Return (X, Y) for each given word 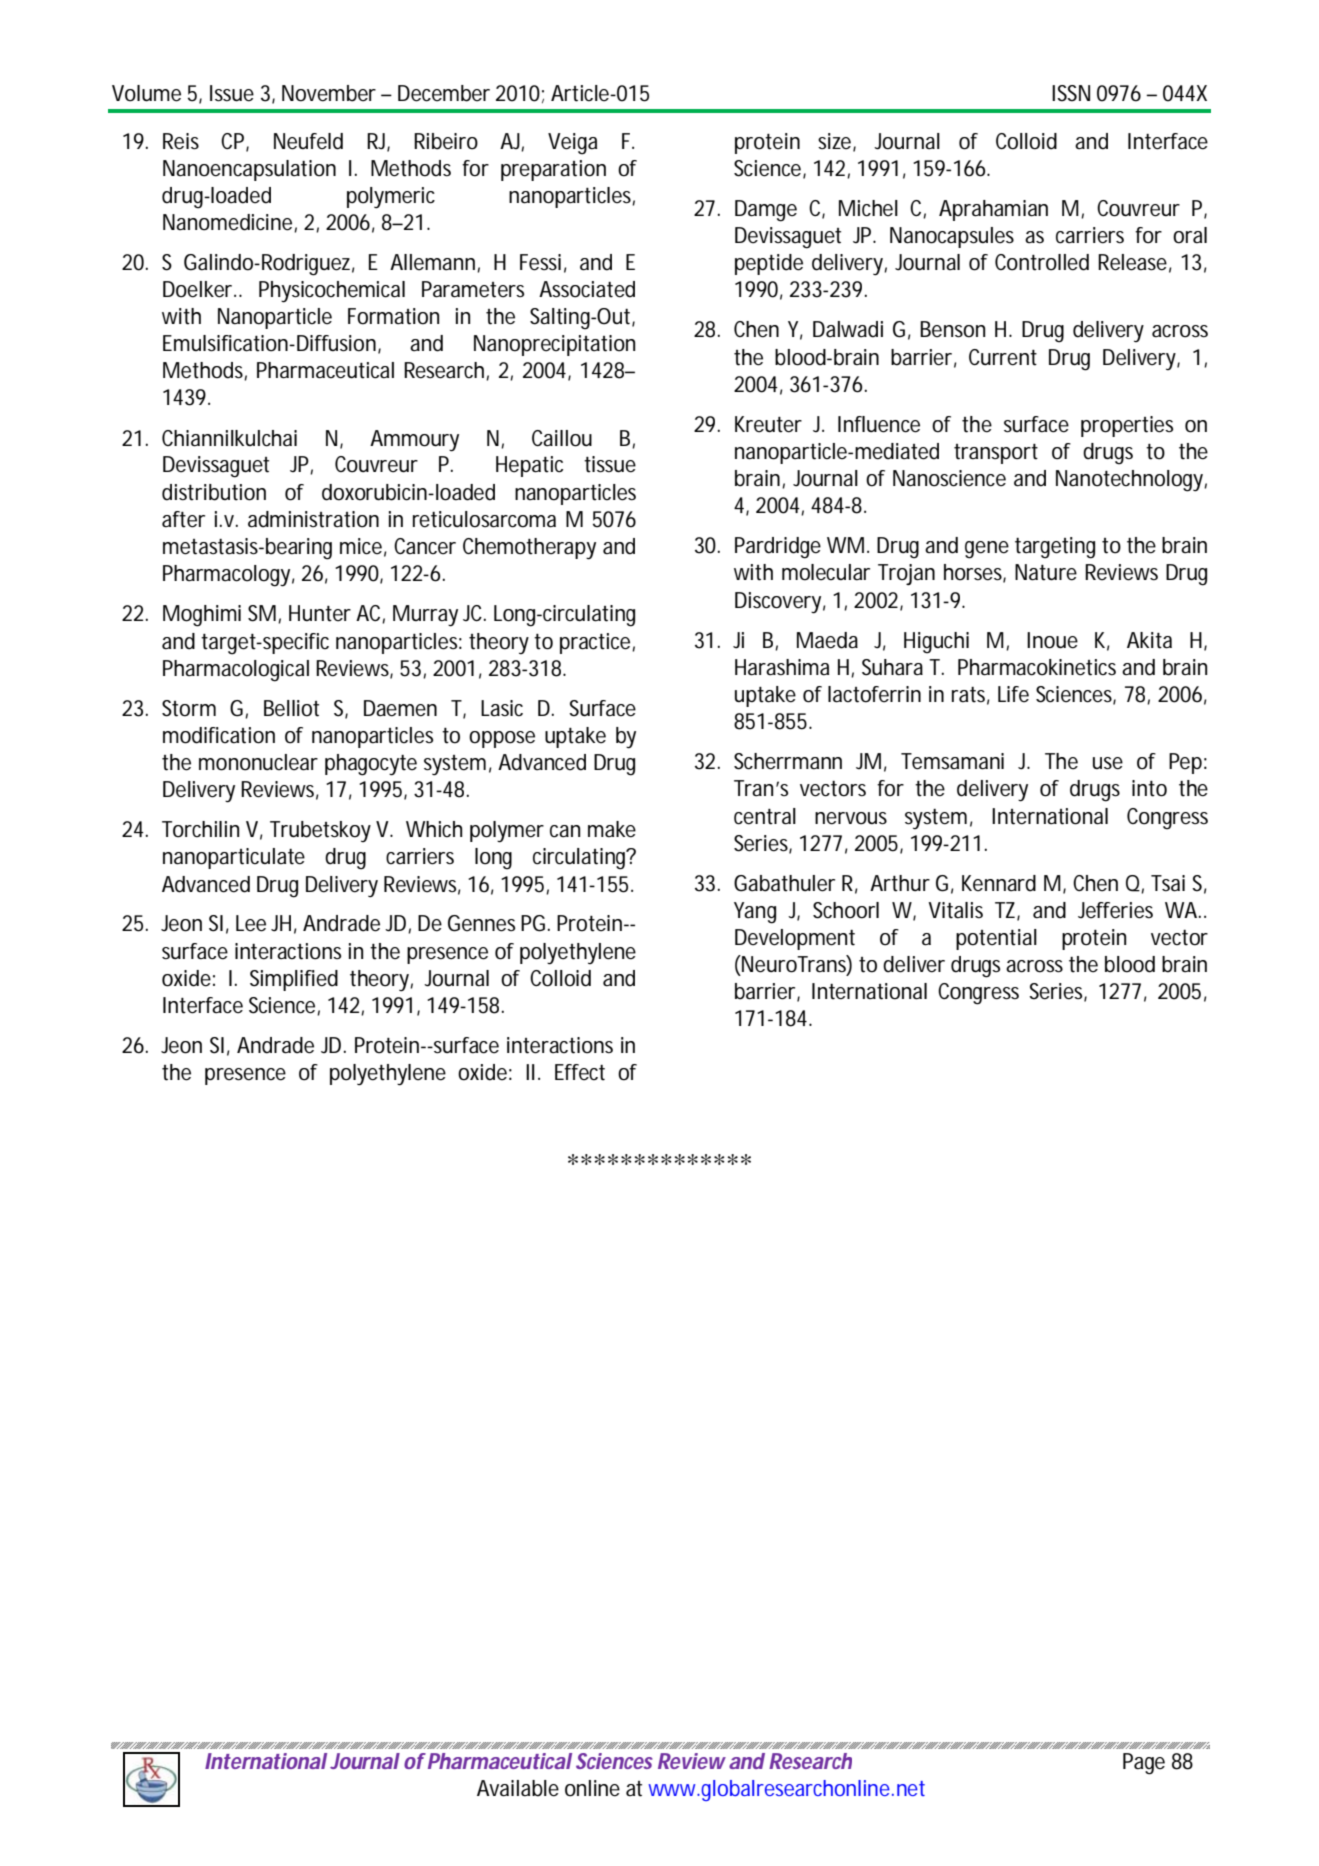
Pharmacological (236, 671)
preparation (553, 170)
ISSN (1071, 93)
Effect (580, 1072)
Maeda (827, 640)
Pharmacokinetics (1037, 667)
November (329, 93)
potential (996, 939)
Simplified (294, 980)
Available (518, 1788)
